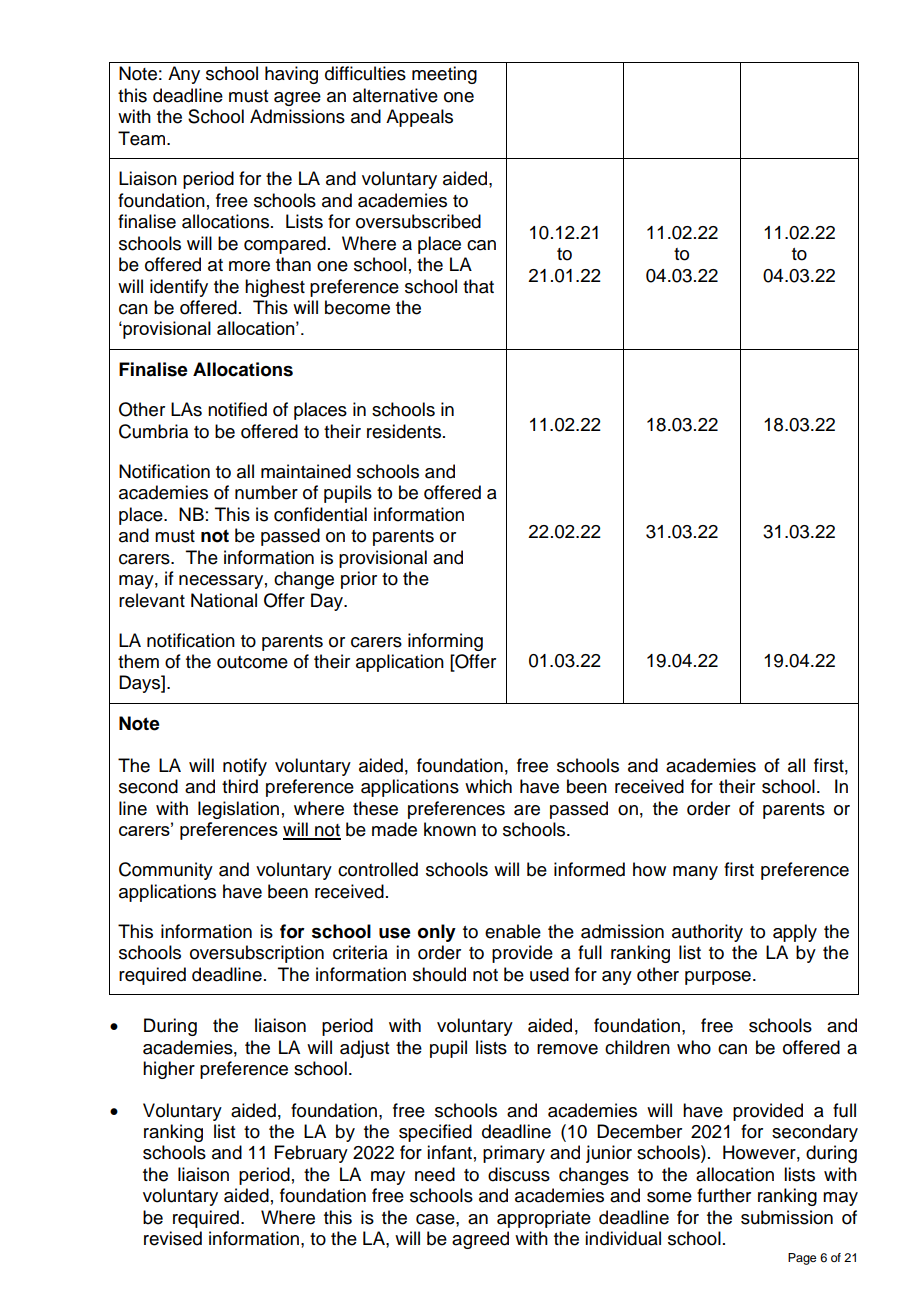 The height and width of the page is (1308, 924). I want to click on informing, so click(445, 642).
